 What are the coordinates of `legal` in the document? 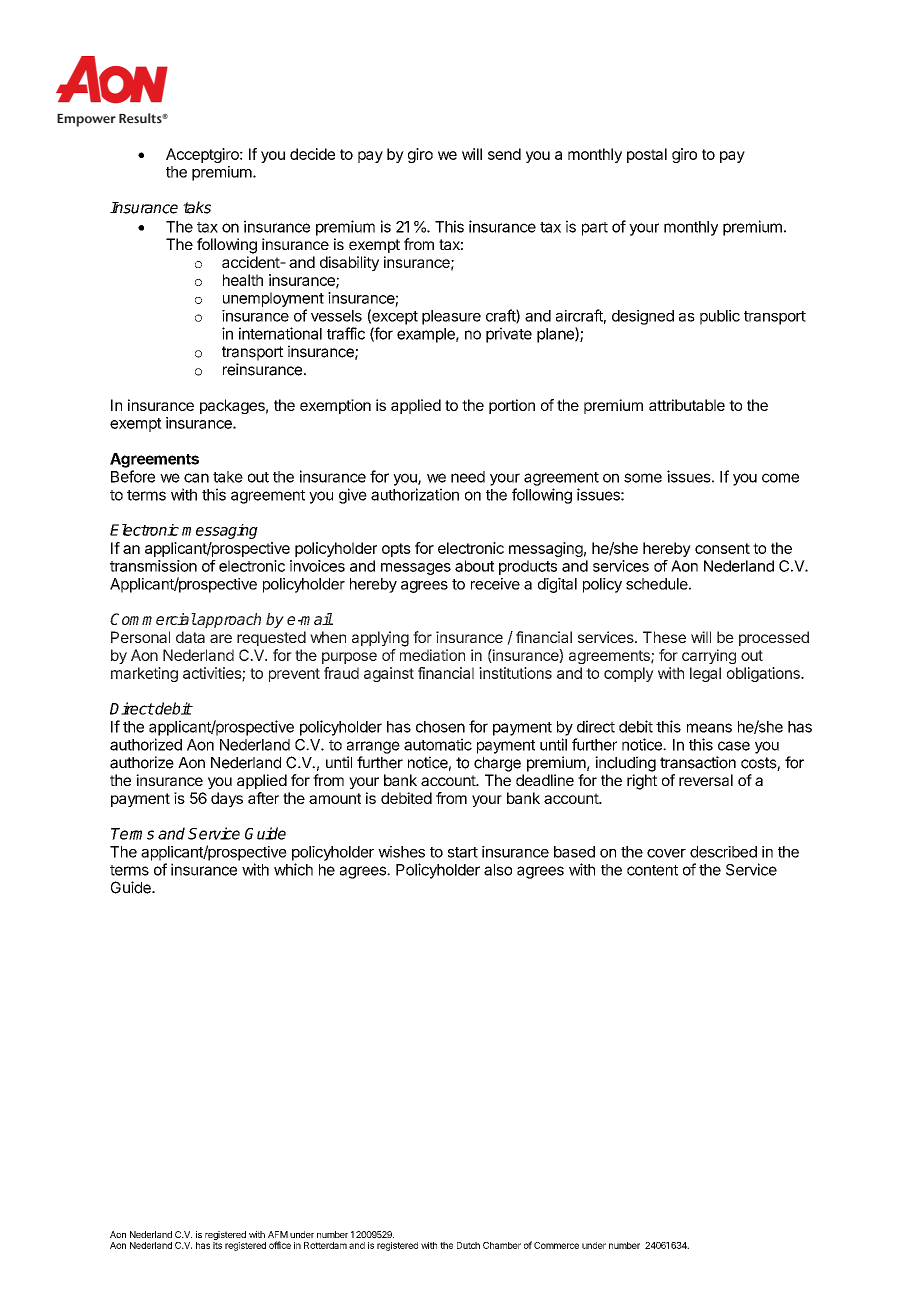 It's located at (705, 674).
